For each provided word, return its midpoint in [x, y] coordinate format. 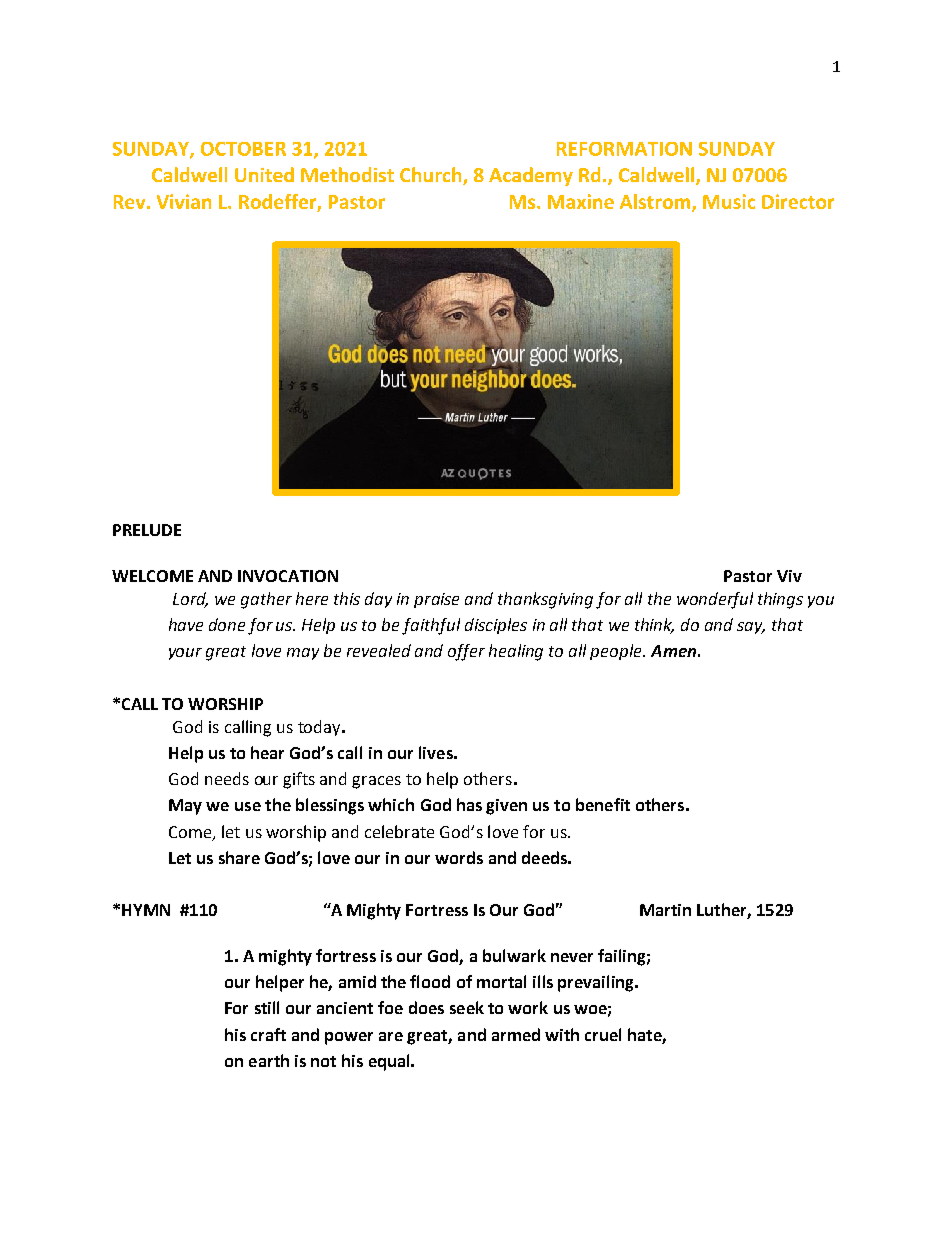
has [469, 804]
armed [516, 1034]
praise [436, 600]
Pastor [748, 576]
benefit [603, 804]
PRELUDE [147, 530]
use [248, 806]
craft [268, 1034]
